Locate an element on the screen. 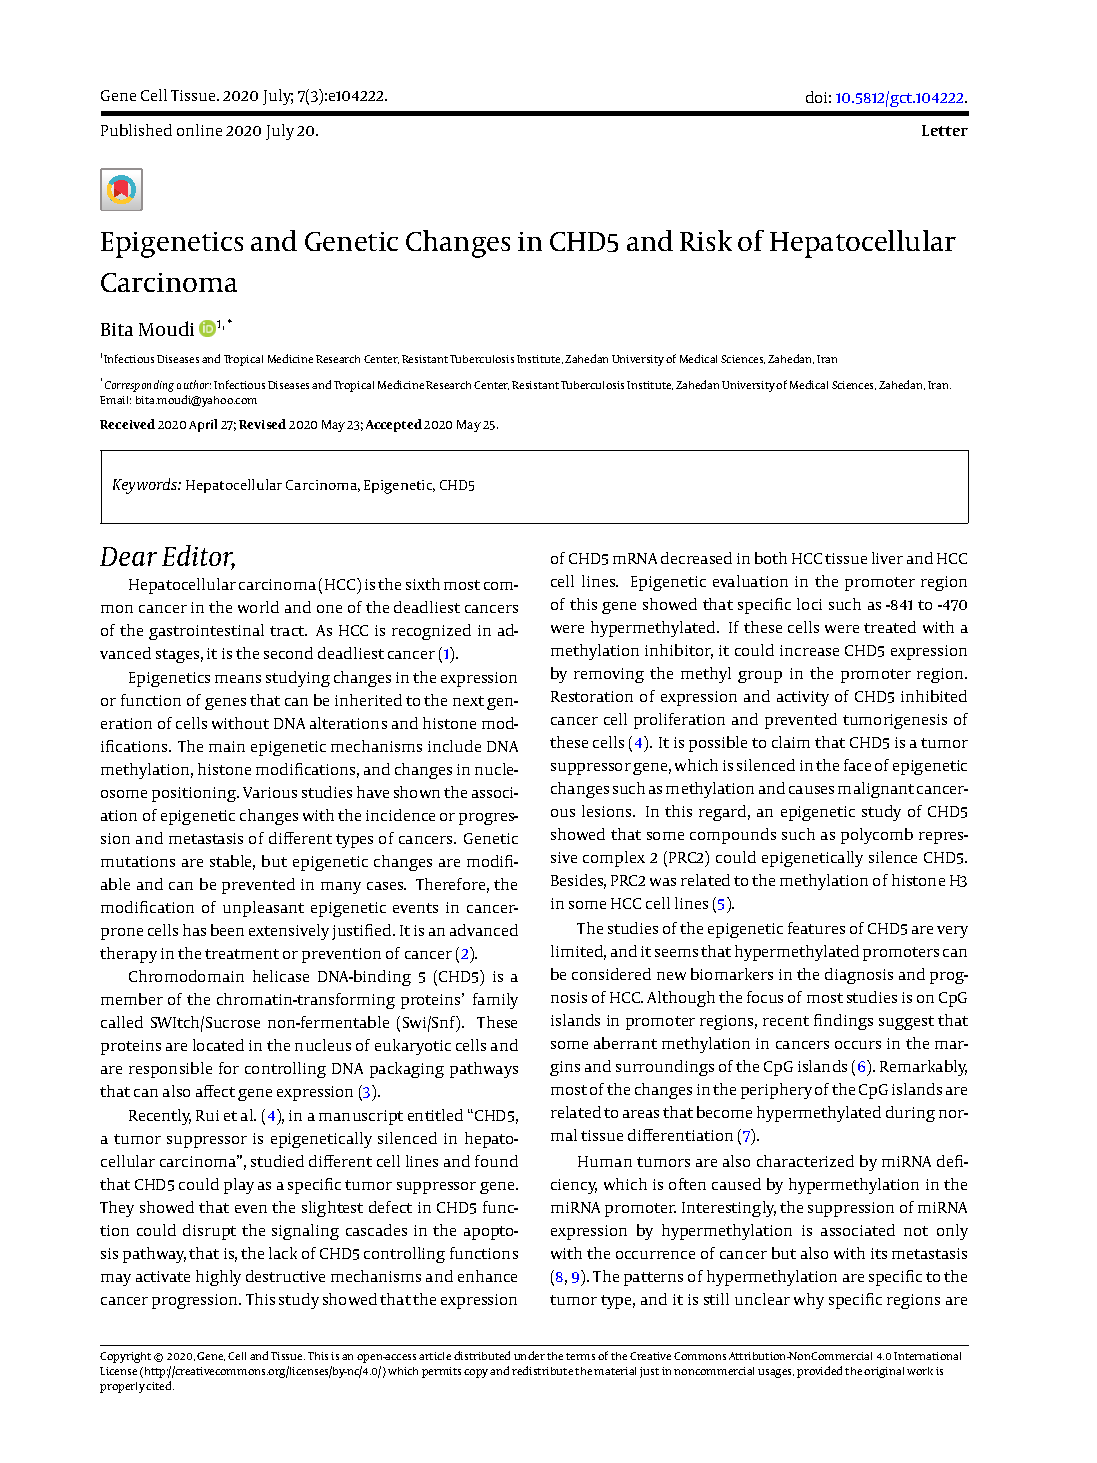  Letter is located at coordinates (945, 130).
